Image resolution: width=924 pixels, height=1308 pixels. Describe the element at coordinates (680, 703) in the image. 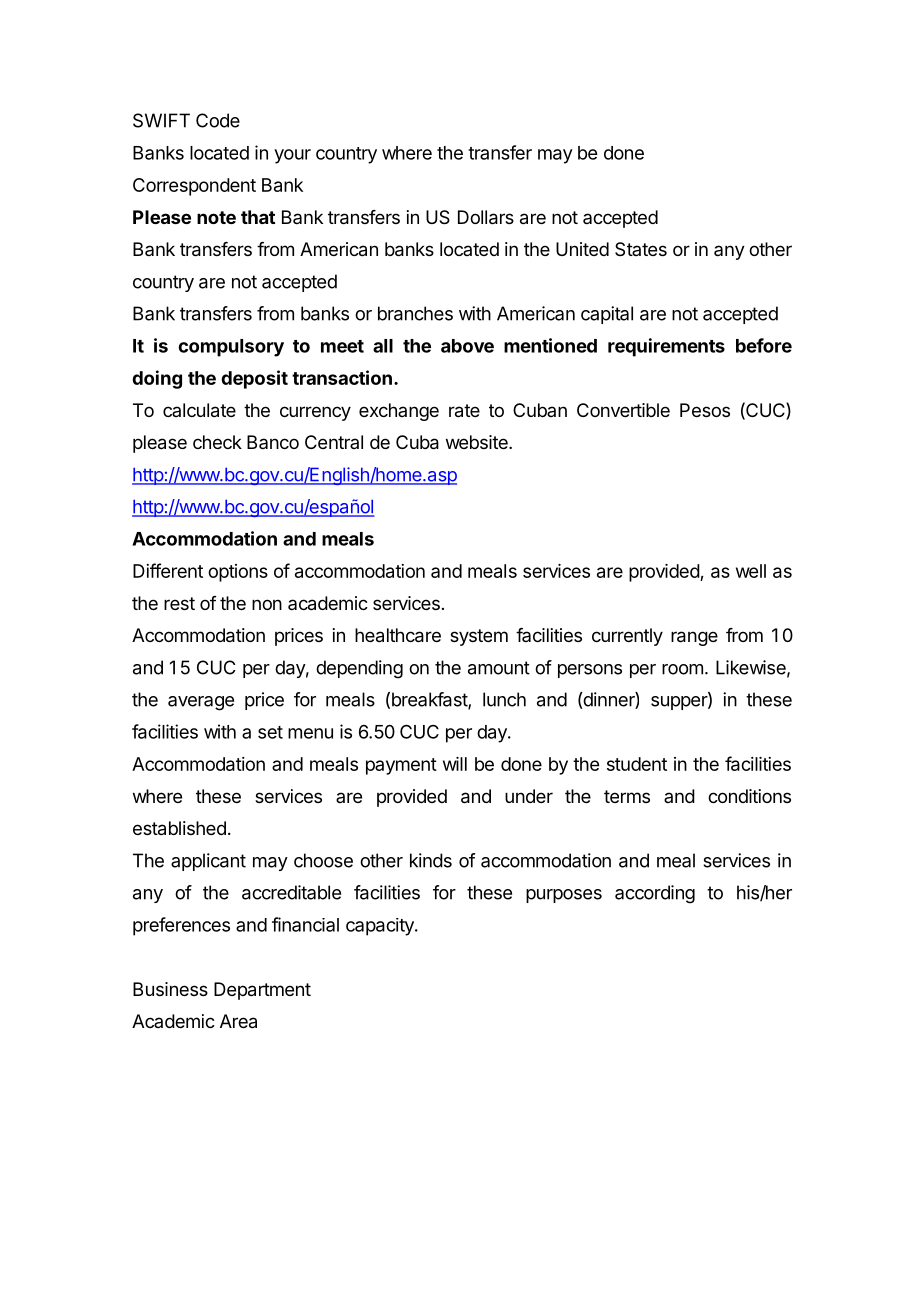

I see `supper` at that location.
